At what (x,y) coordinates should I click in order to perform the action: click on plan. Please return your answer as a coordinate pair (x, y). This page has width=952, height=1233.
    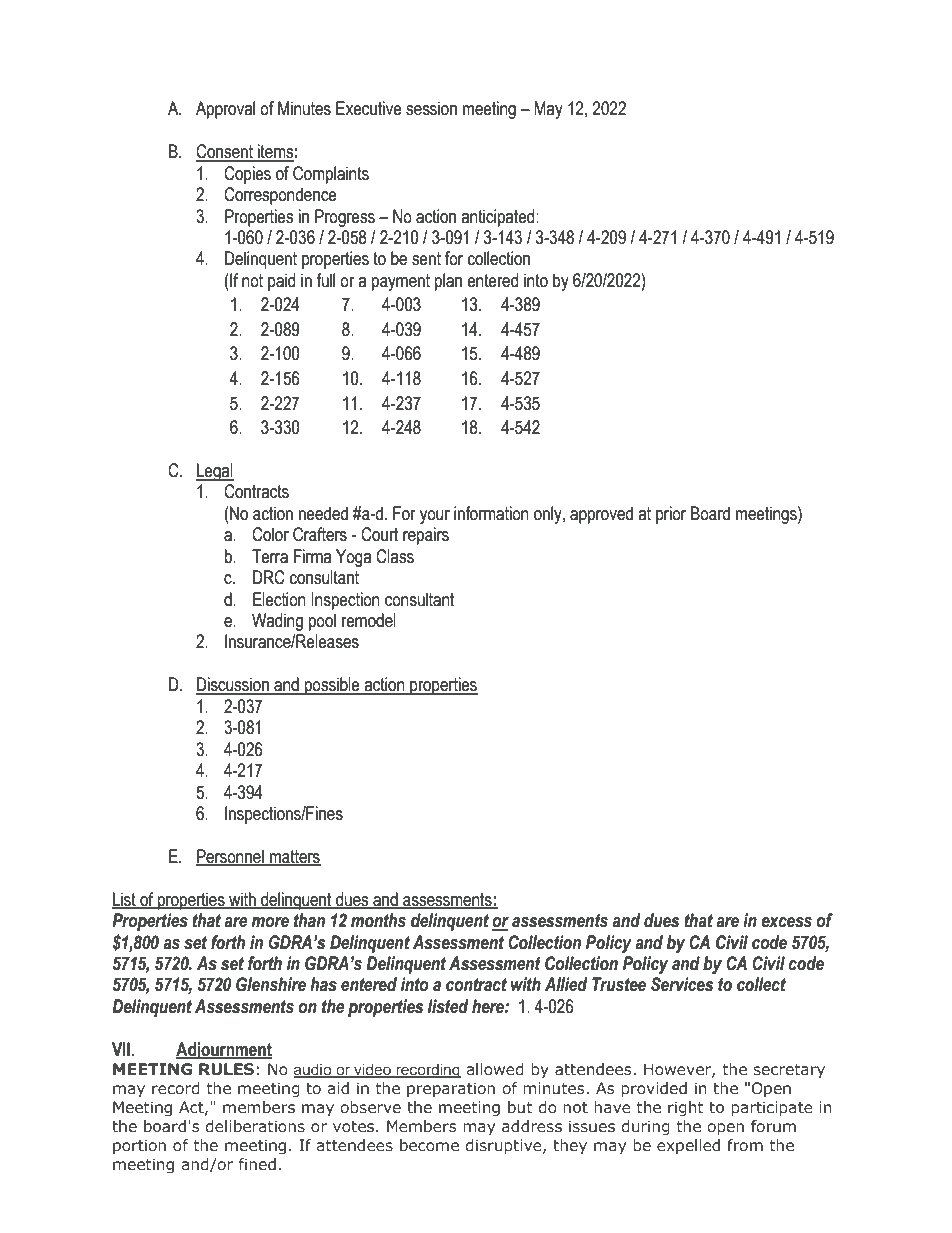
    Looking at the image, I should click on (448, 282).
